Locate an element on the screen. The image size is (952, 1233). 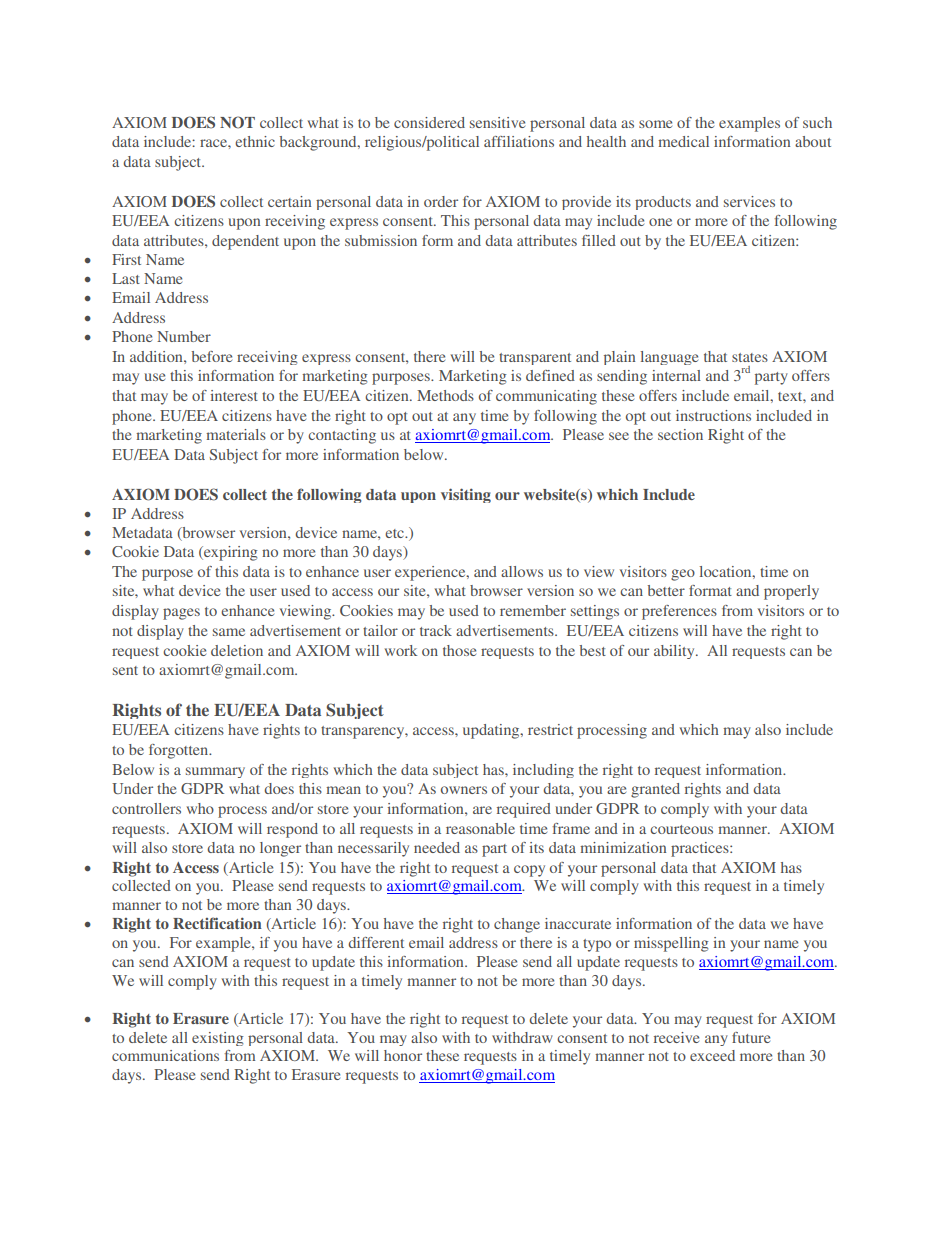
future is located at coordinates (751, 1037).
